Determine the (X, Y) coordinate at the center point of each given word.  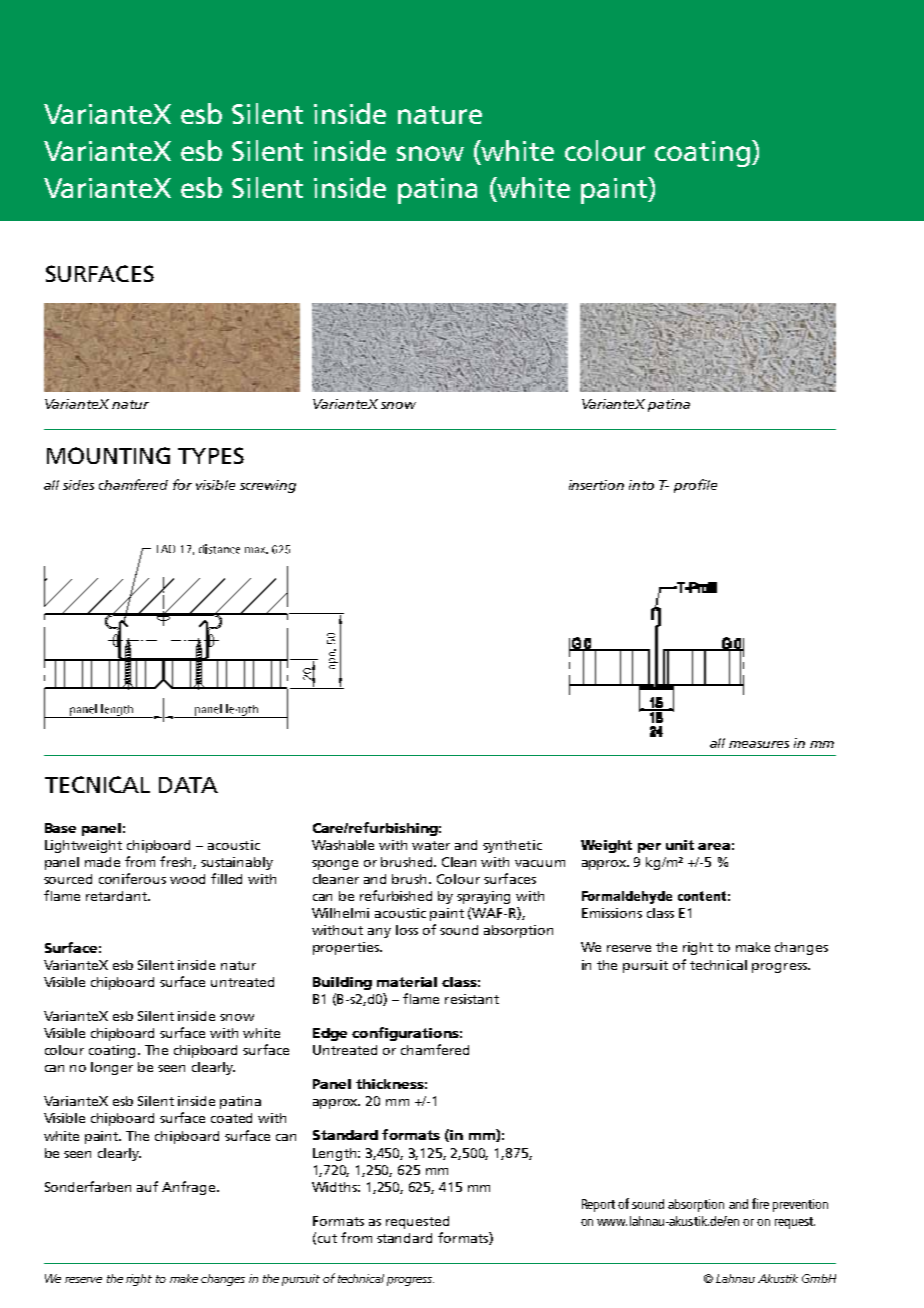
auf (147, 1186)
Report (598, 1205)
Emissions (612, 913)
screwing (268, 486)
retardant (117, 896)
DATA (188, 785)
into (641, 485)
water (431, 845)
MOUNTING (108, 455)
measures (759, 744)
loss (407, 930)
